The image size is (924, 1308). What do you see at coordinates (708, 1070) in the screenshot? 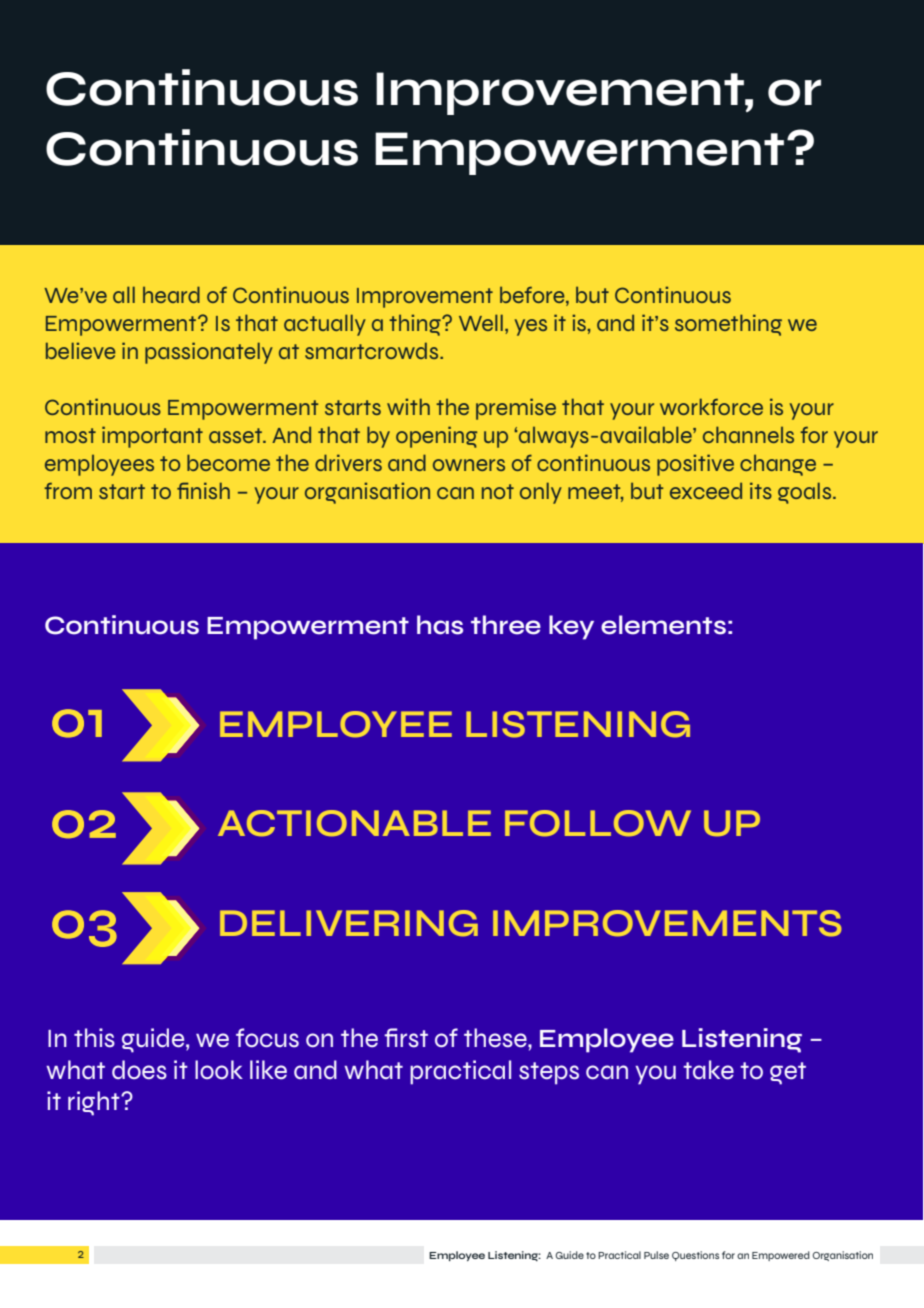
I see `take` at bounding box center [708, 1070].
